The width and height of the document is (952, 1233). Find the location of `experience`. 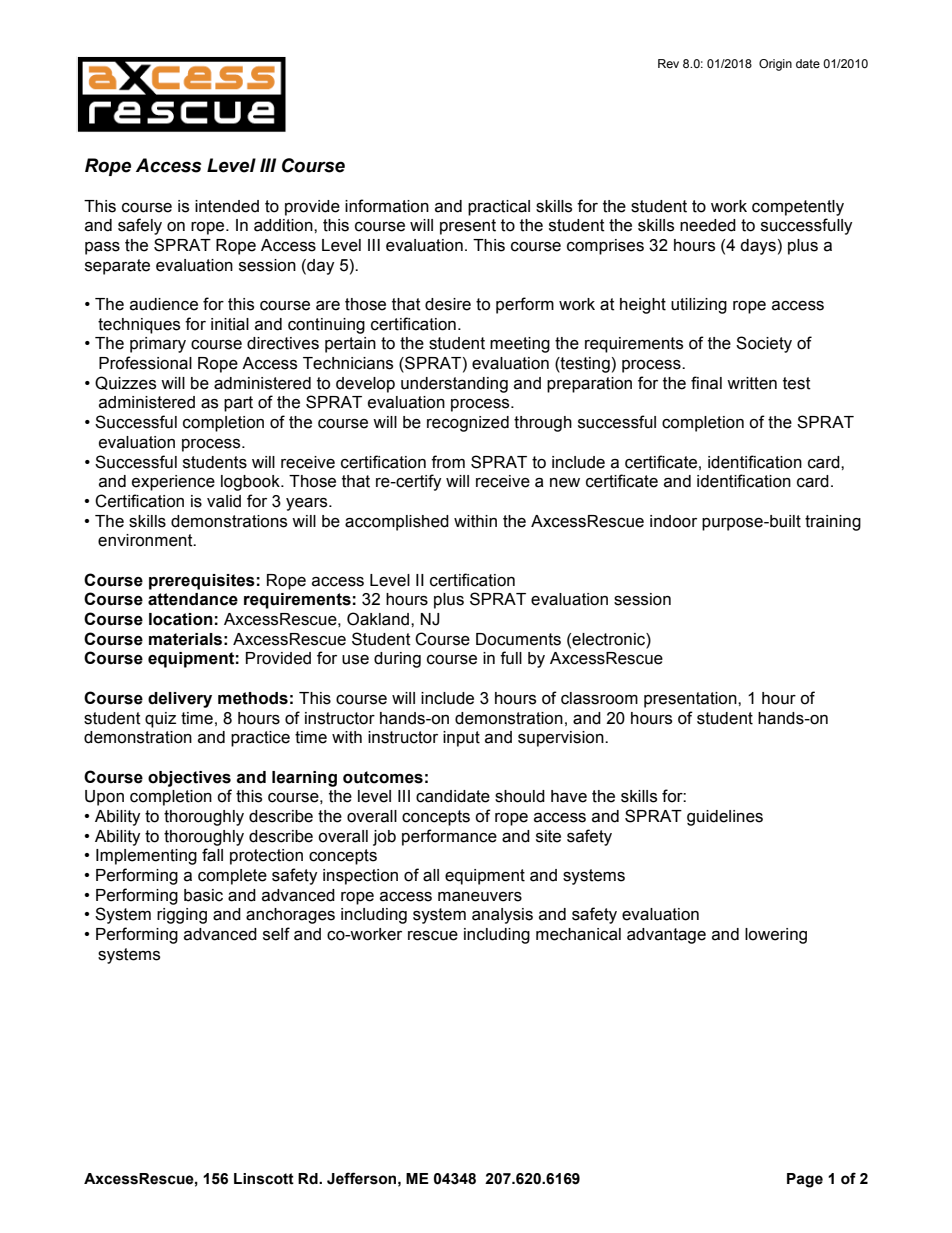

experience is located at coordinates (173, 483).
